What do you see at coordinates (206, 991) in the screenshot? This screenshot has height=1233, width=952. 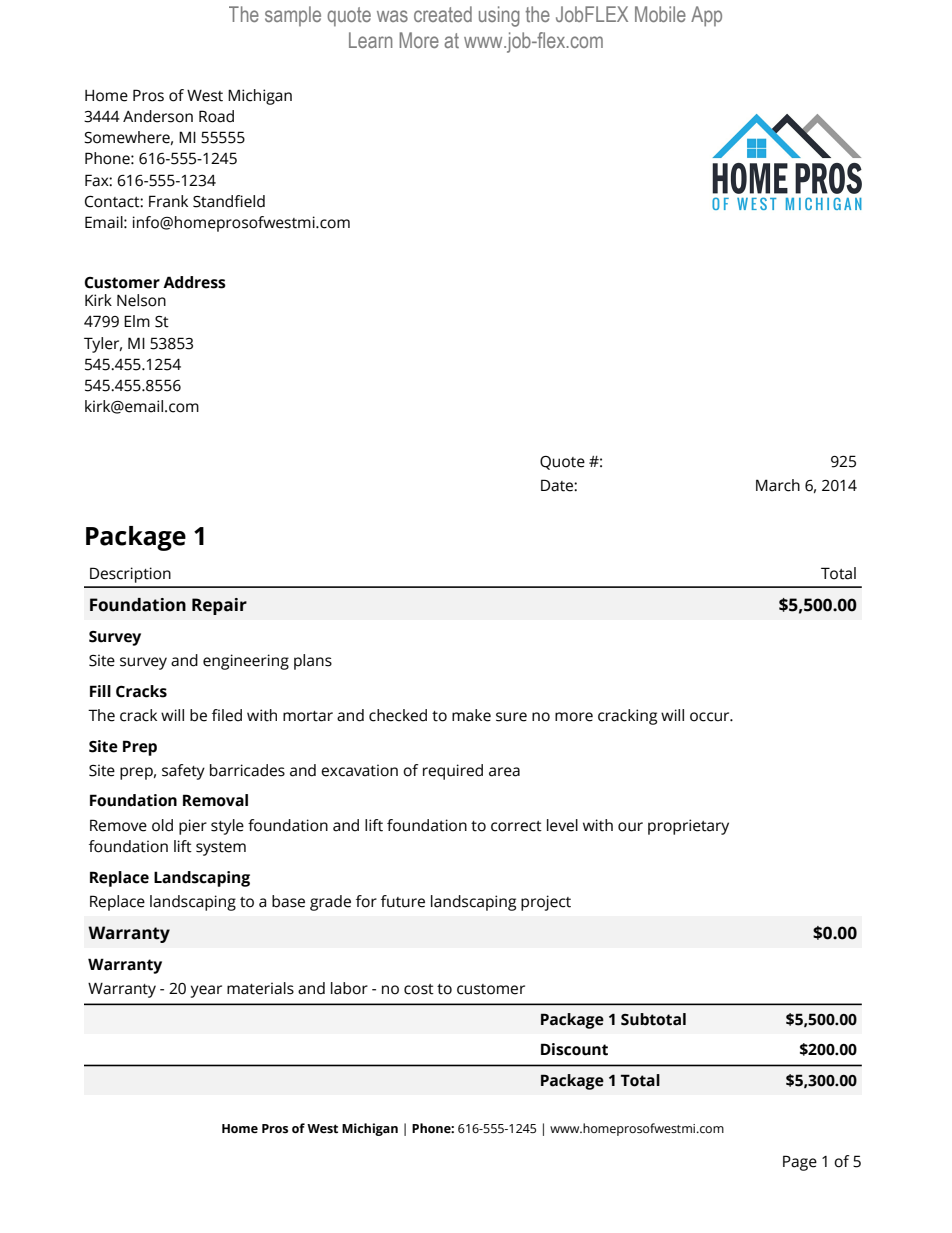 I see `year` at bounding box center [206, 991].
